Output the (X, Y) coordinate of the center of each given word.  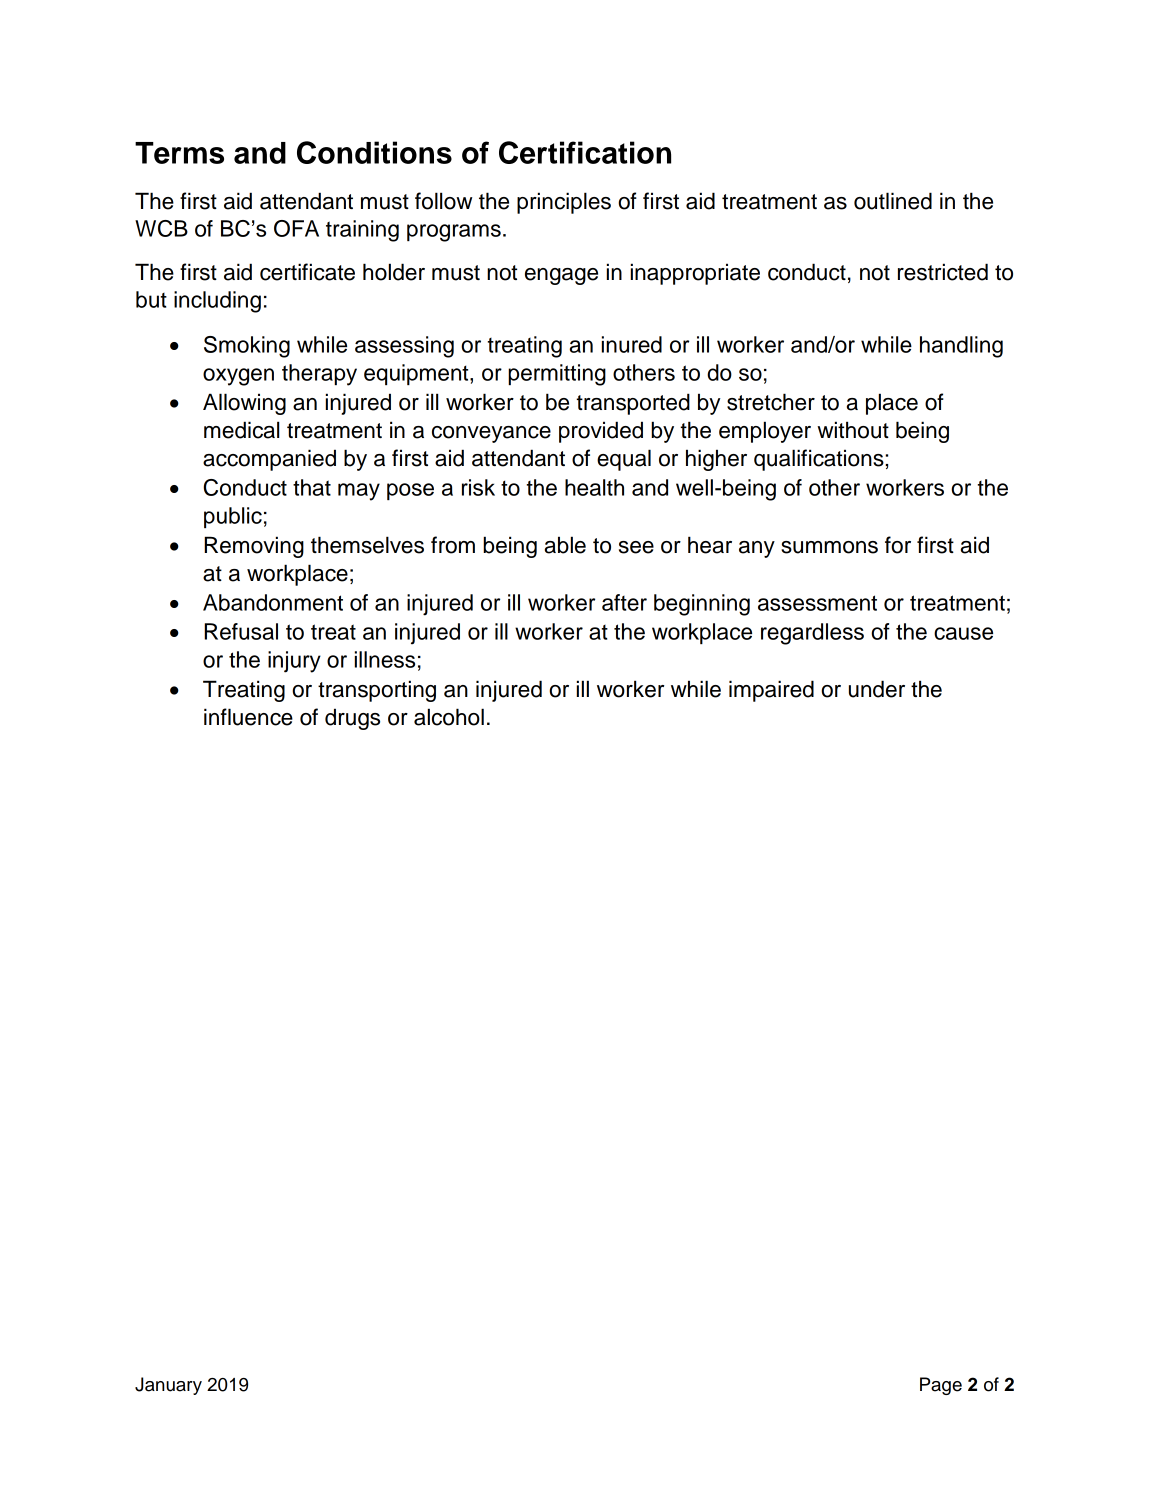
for (898, 545)
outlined (893, 201)
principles (564, 203)
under (877, 689)
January (168, 1386)
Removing (254, 547)
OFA (296, 228)
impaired (771, 691)
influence (248, 717)
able (565, 545)
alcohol (449, 717)
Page (941, 1386)
